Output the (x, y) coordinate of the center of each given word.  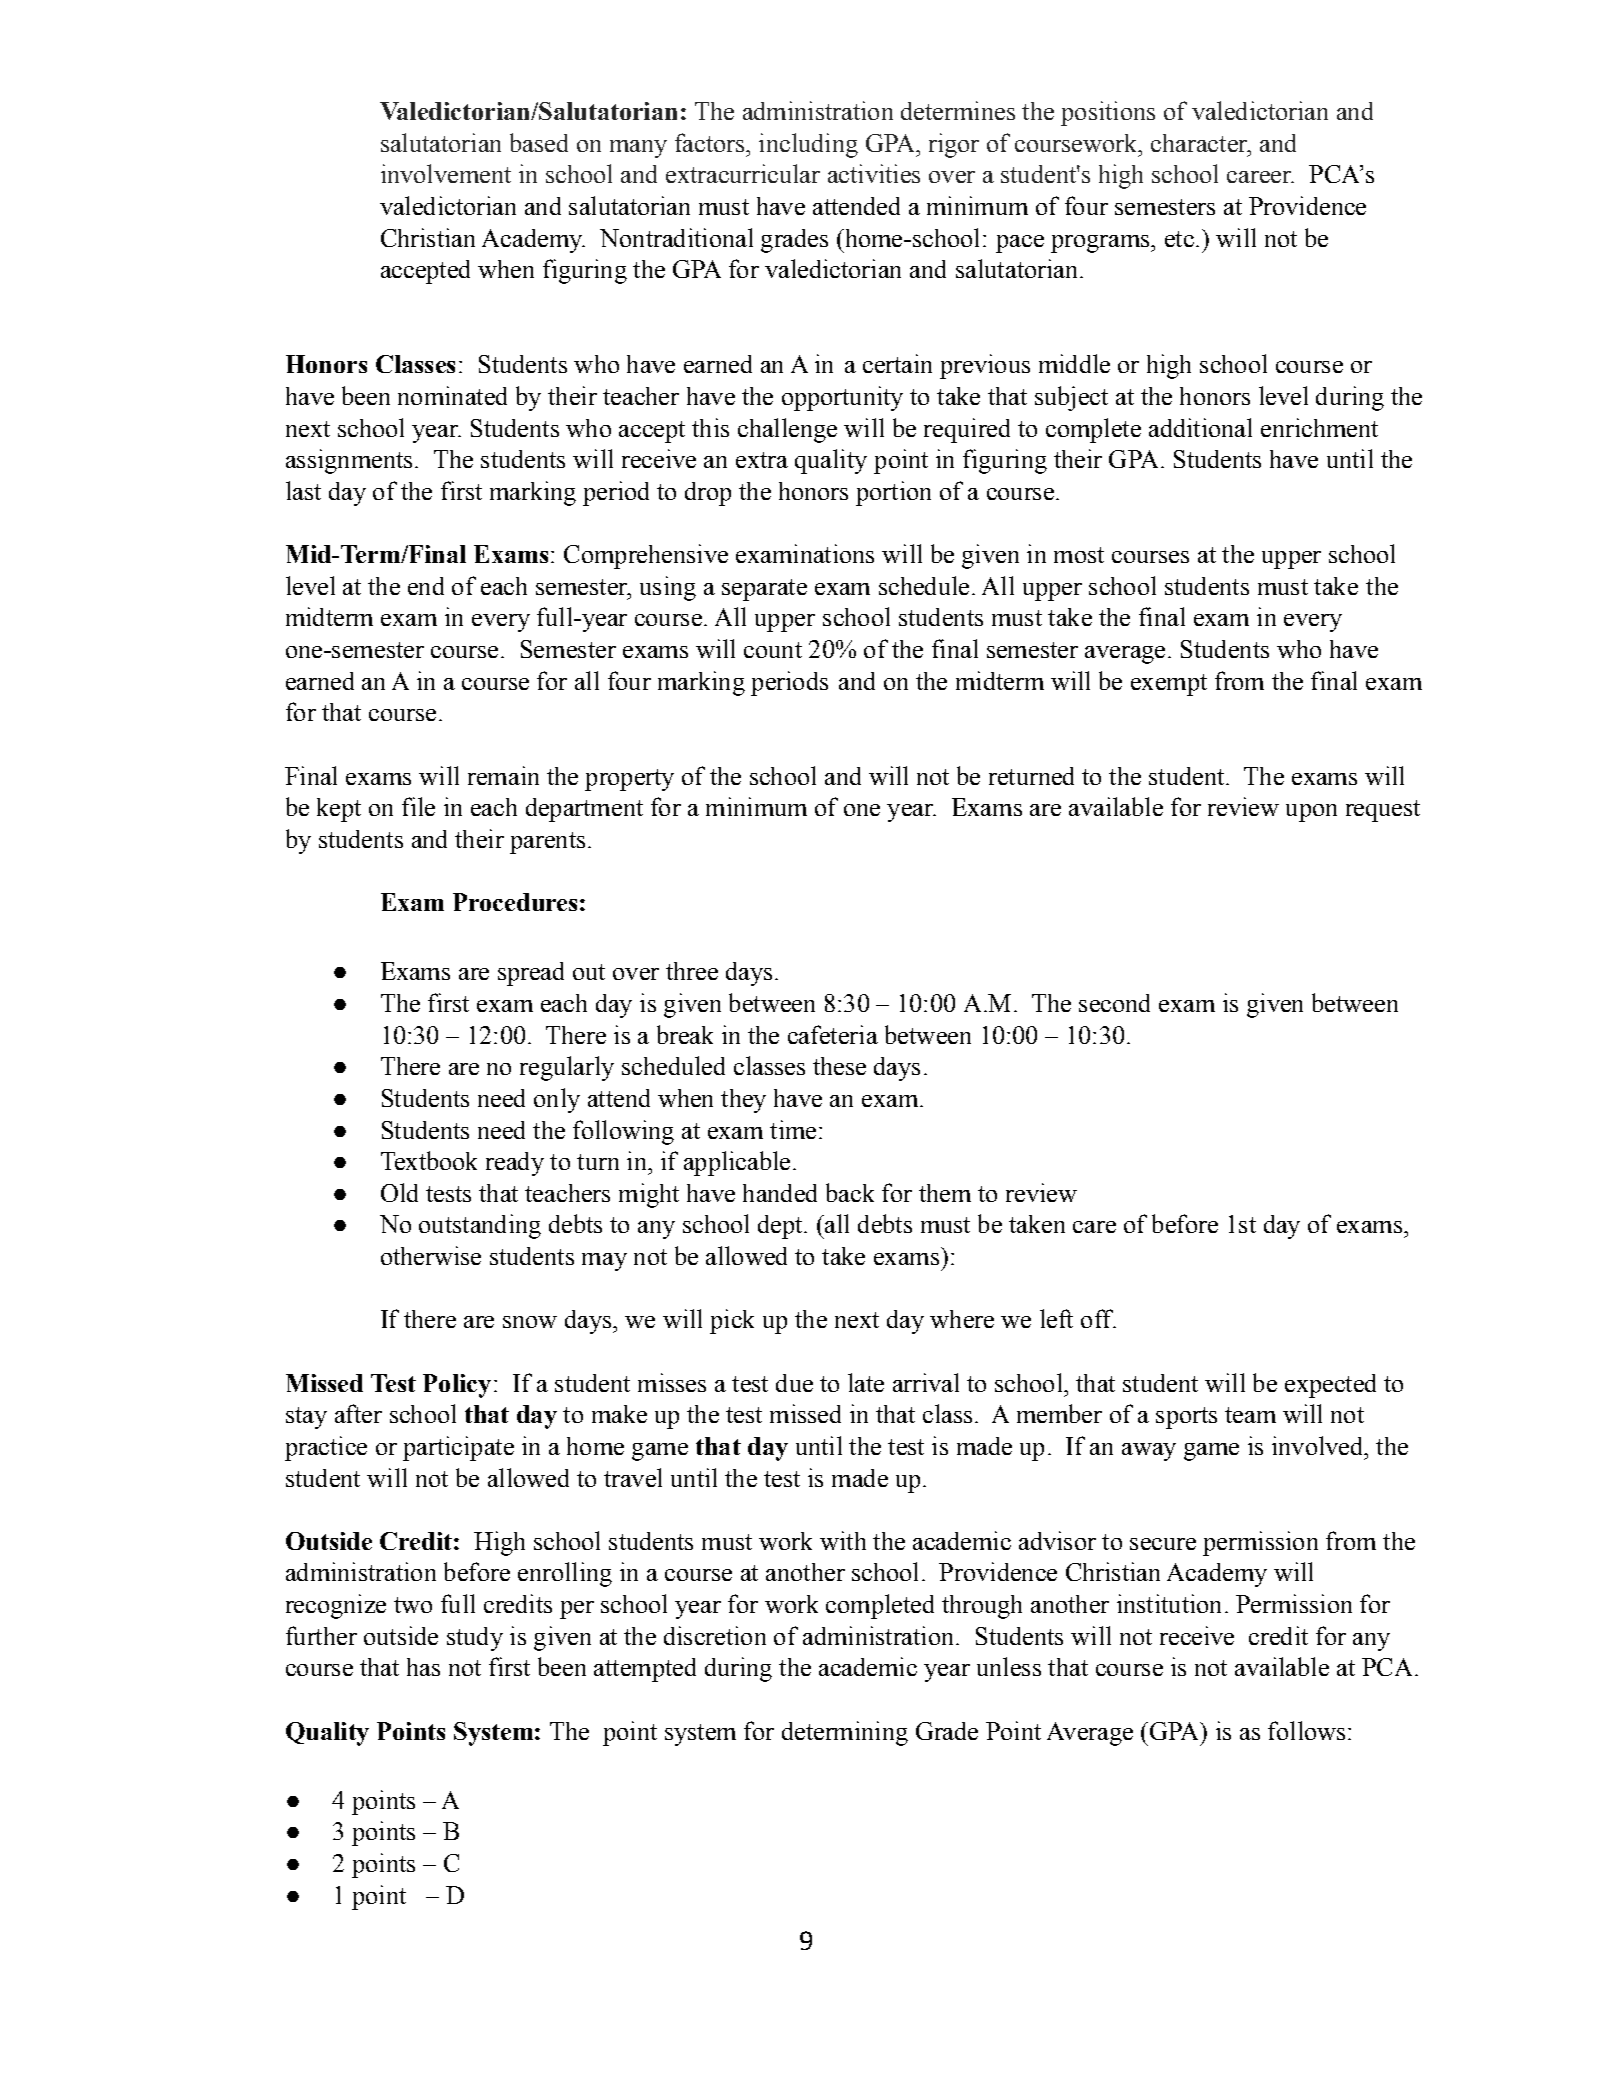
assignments (349, 461)
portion (893, 493)
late (866, 1382)
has (423, 1667)
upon (1311, 813)
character (1200, 143)
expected (1330, 1386)
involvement (446, 173)
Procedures (515, 902)
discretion (715, 1635)
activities (874, 173)
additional (1200, 427)
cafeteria (833, 1034)
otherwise (431, 1255)
